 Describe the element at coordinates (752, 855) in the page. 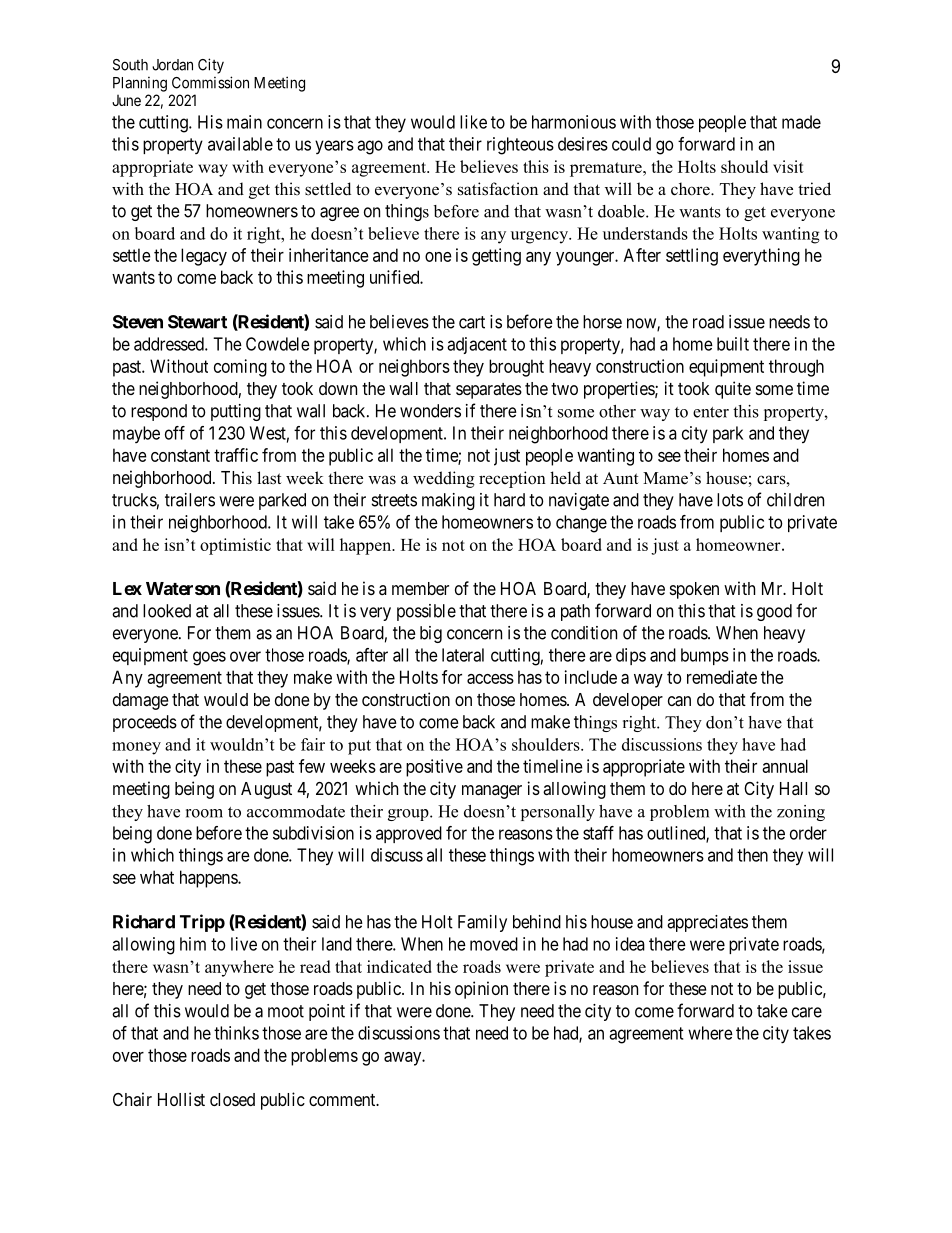

I see `then` at that location.
